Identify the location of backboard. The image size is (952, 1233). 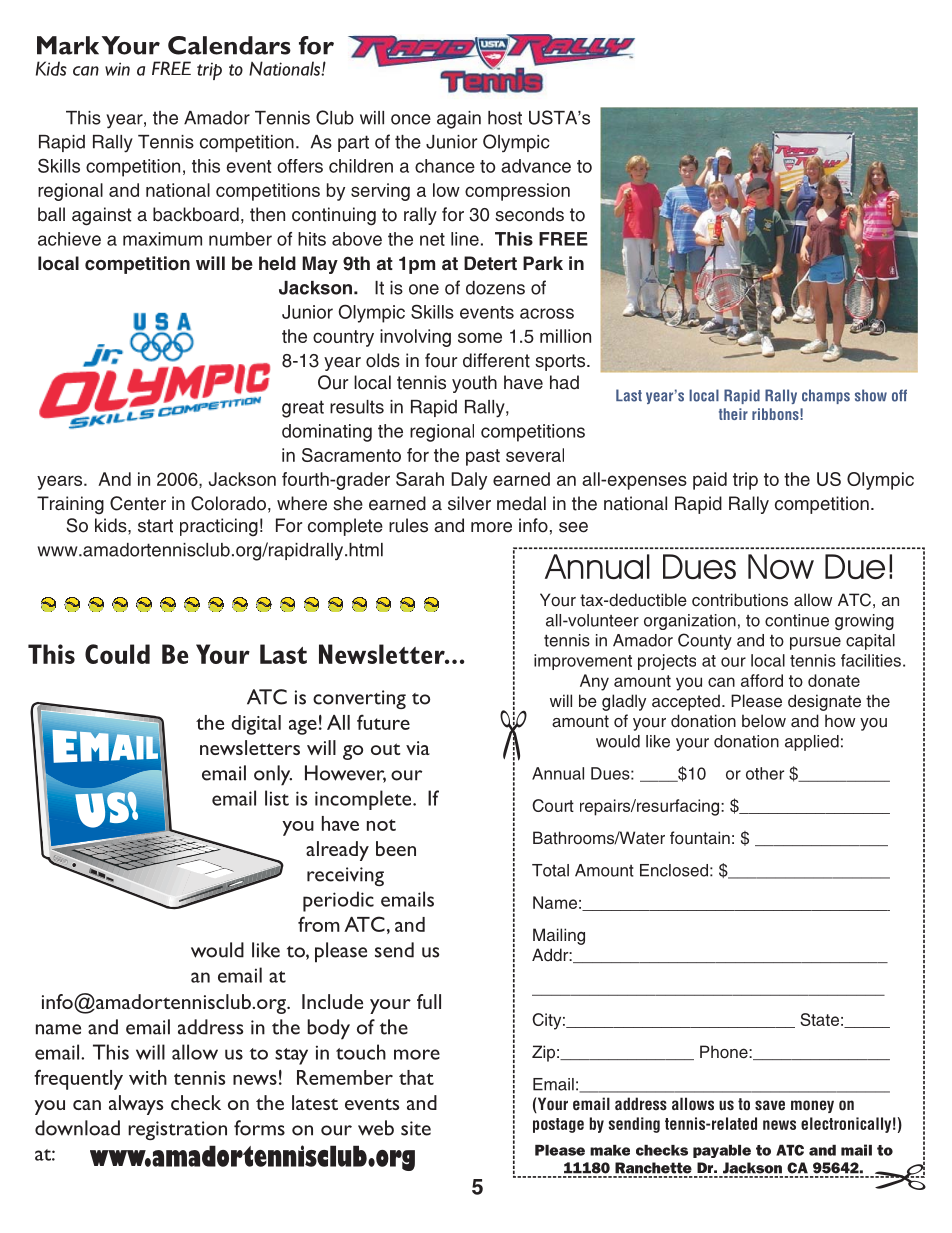
(196, 214).
